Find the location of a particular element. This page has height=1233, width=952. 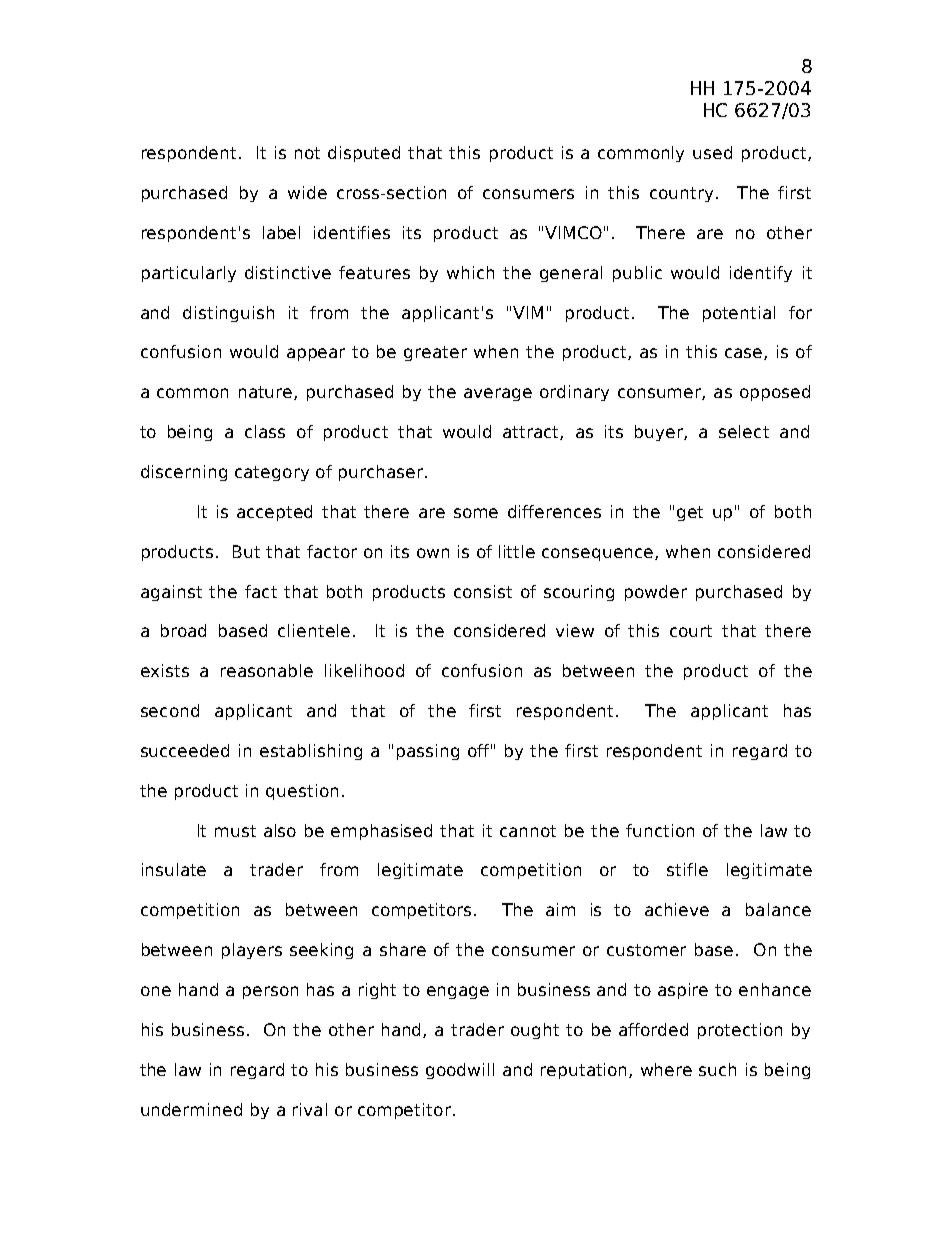

undermined is located at coordinates (191, 1109).
